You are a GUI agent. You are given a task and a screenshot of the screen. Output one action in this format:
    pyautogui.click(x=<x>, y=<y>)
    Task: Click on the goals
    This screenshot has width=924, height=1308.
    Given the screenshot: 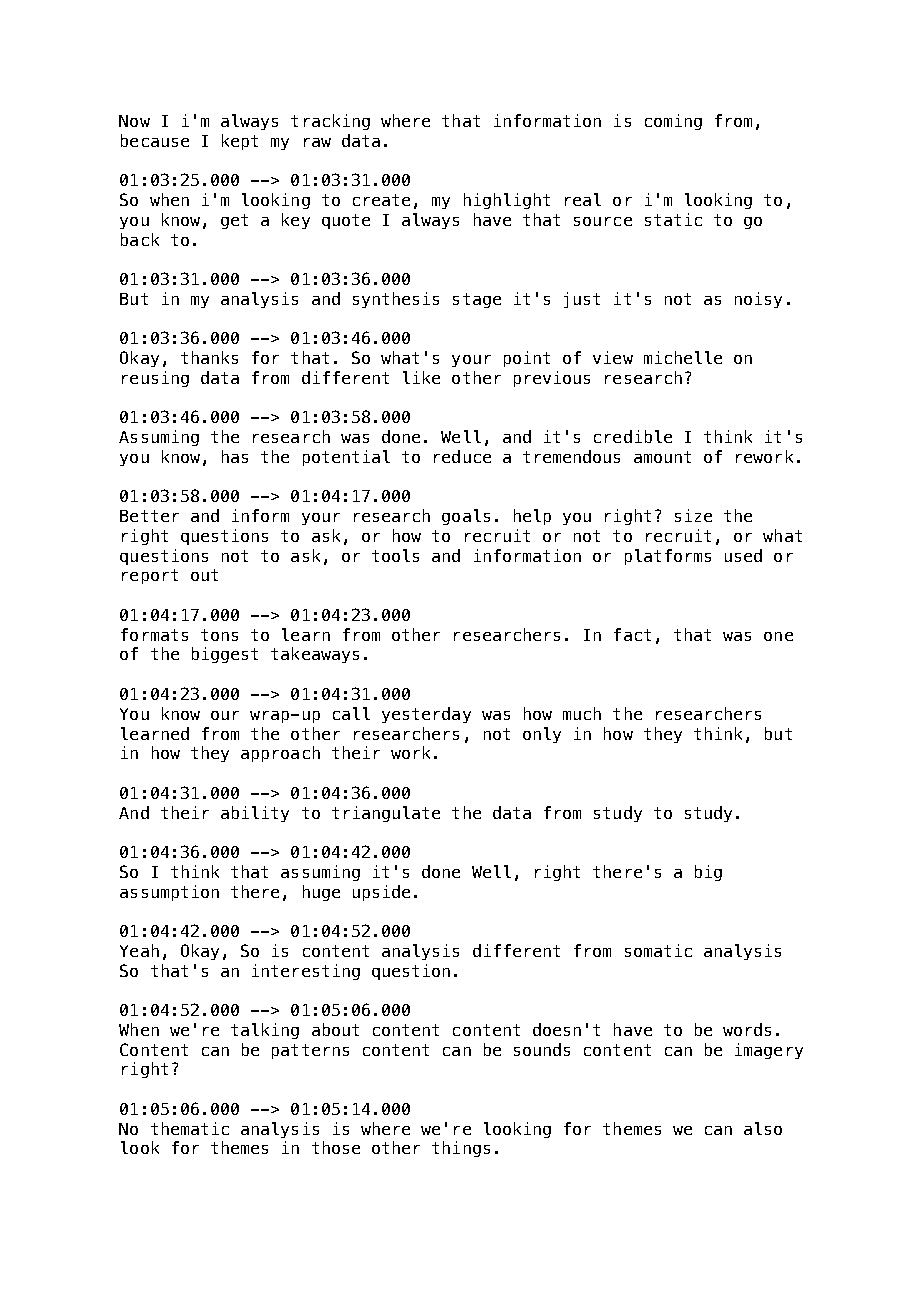 What is the action you would take?
    pyautogui.click(x=466, y=517)
